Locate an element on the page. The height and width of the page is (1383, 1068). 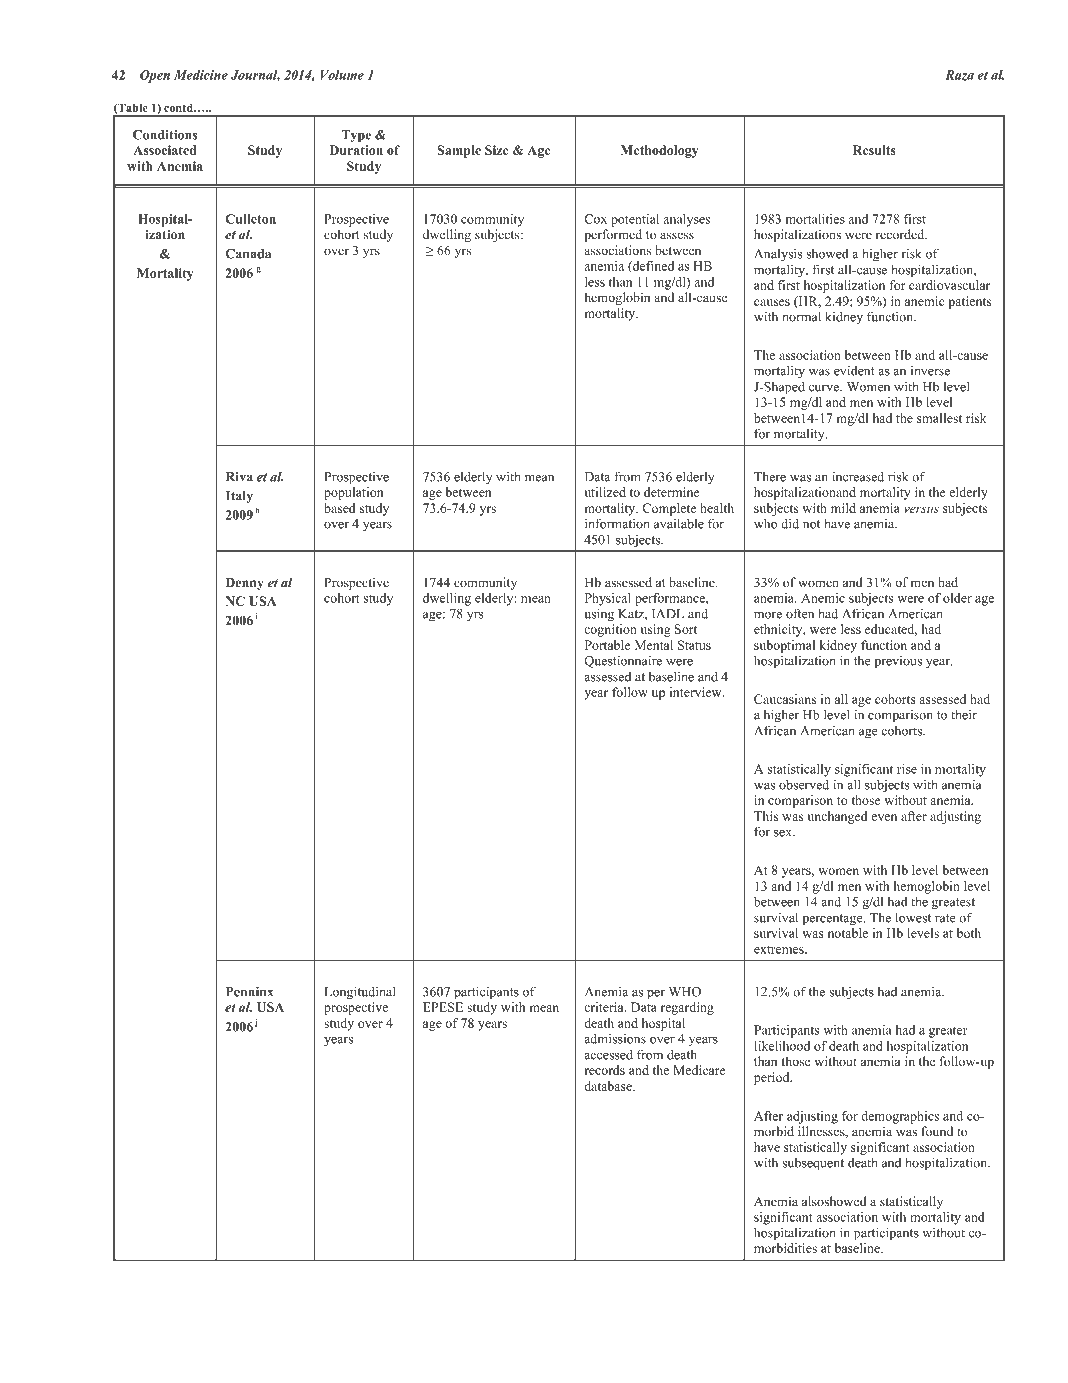
defined is located at coordinates (652, 267).
